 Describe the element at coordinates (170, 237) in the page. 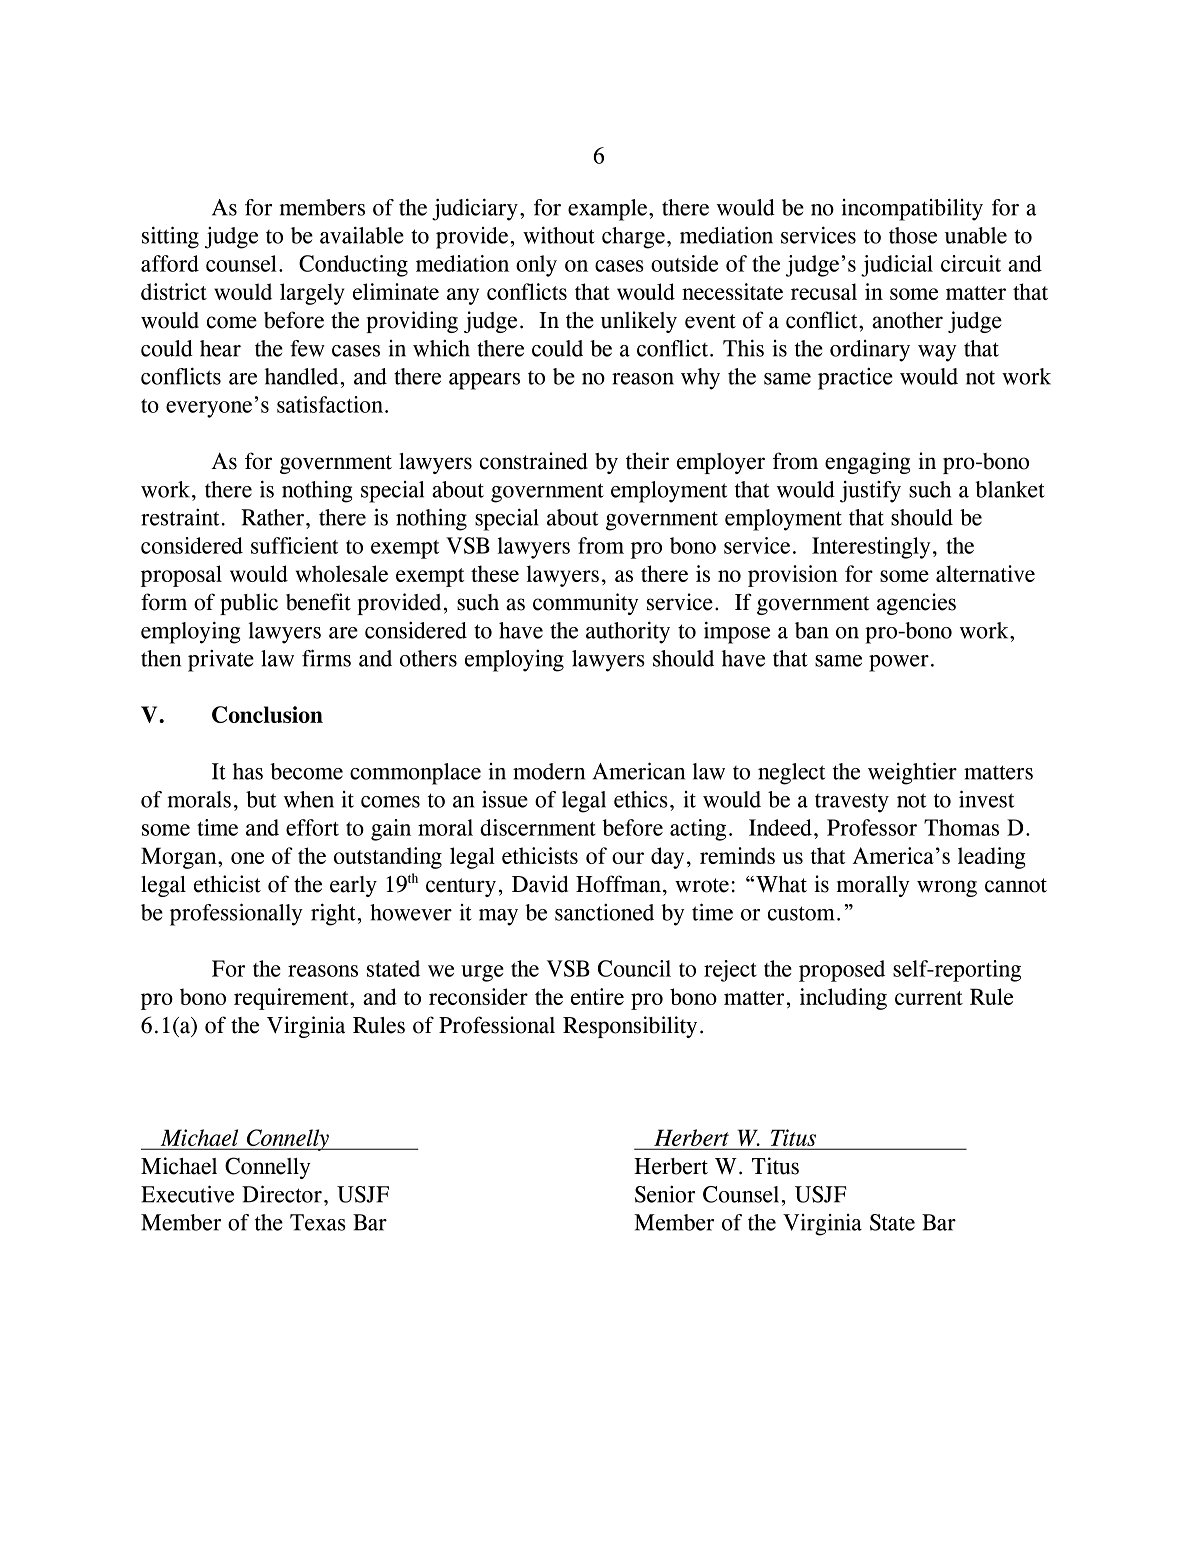

I see `sitting` at that location.
